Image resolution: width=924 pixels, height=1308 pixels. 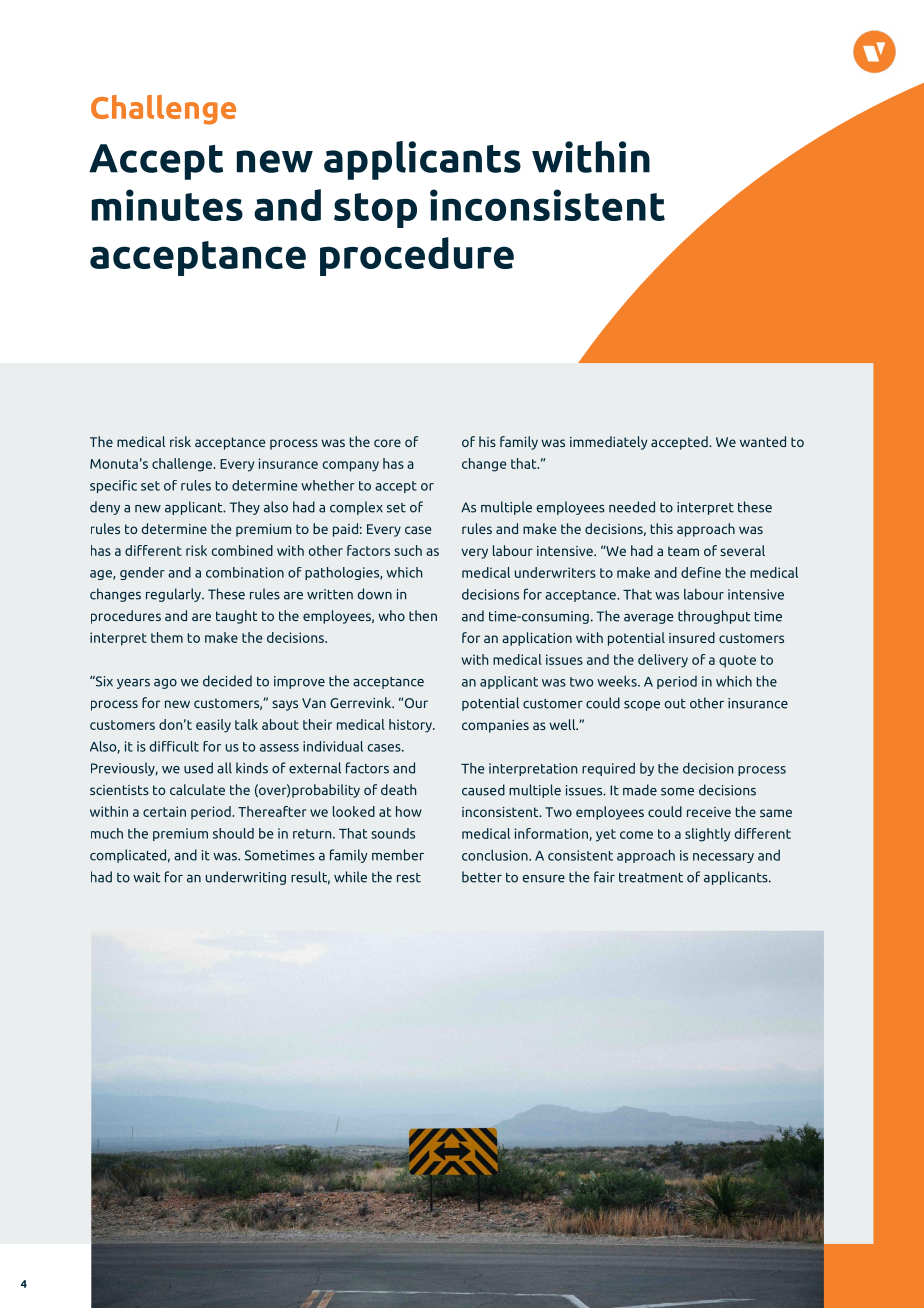 What do you see at coordinates (375, 210) in the document?
I see `stop` at bounding box center [375, 210].
